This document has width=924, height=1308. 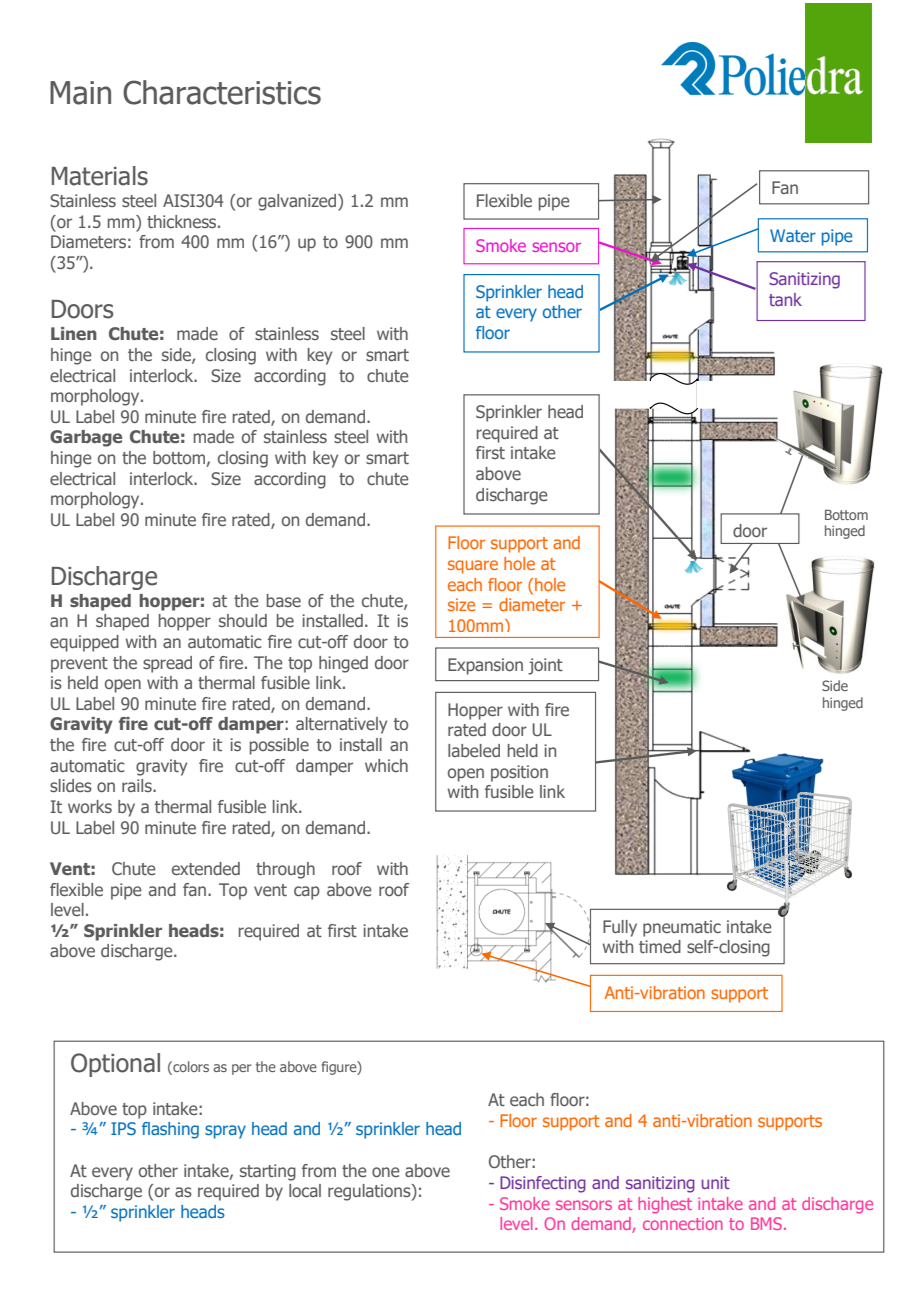 I want to click on which, so click(x=386, y=765).
